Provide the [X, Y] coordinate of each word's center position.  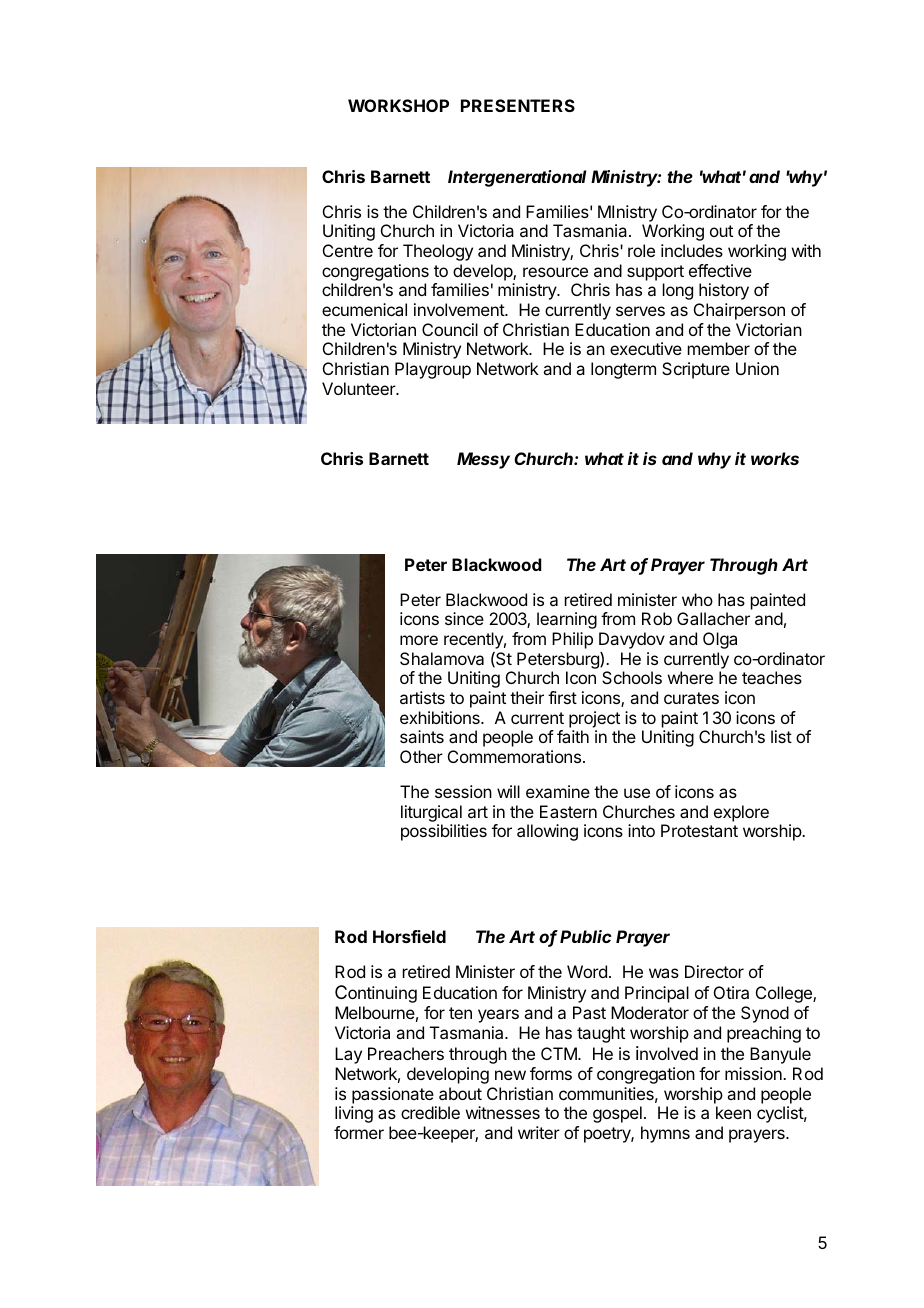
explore [741, 813]
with [806, 250]
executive [646, 348]
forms [551, 1073]
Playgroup [433, 370]
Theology [438, 252]
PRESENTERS [518, 105]
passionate [393, 1095]
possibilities [444, 832]
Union [757, 368]
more [419, 640]
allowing [547, 832]
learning [567, 620]
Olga [720, 640]
